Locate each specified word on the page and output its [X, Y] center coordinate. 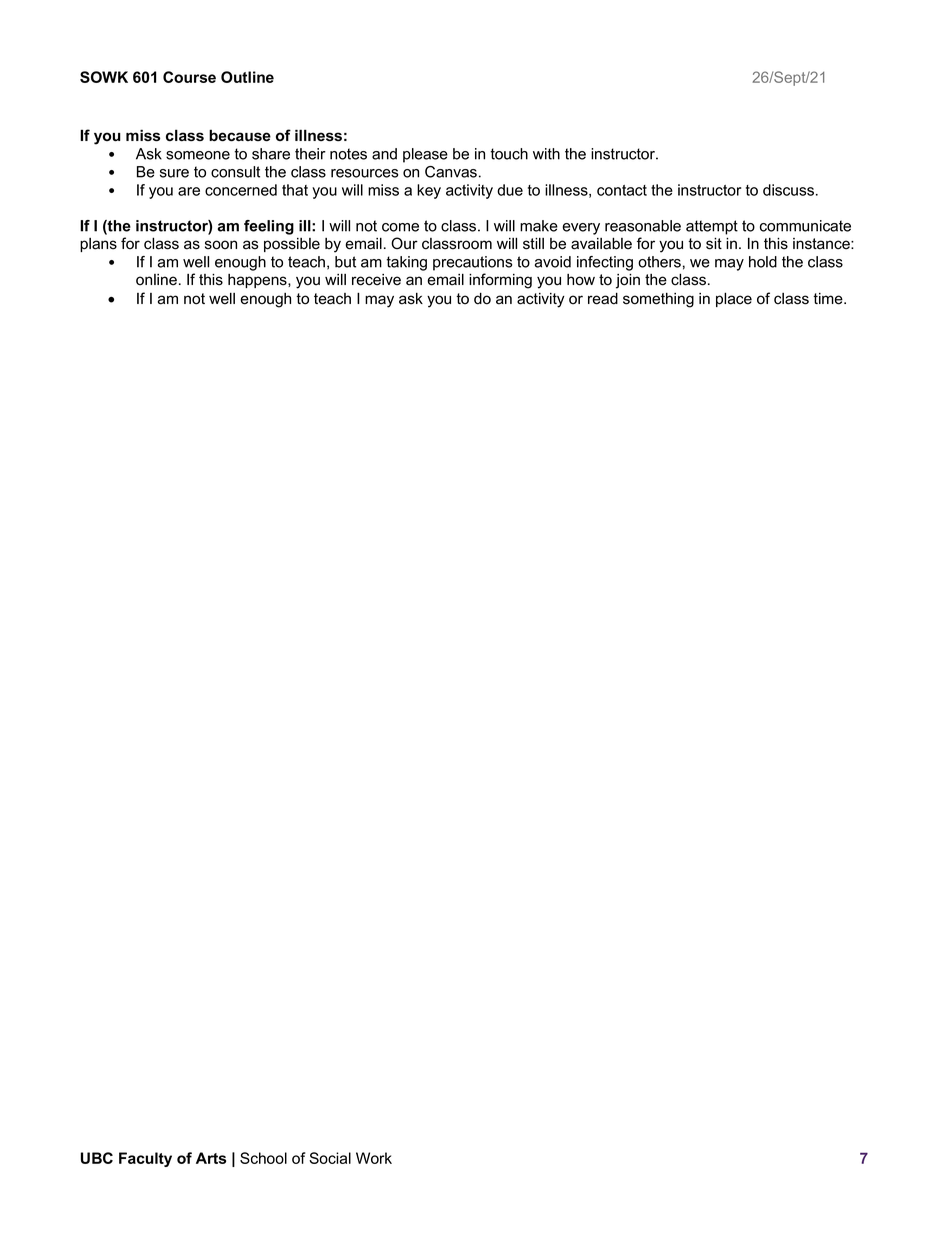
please [425, 155]
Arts [211, 1158]
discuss [790, 190]
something [658, 300]
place [734, 299]
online [156, 280]
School [263, 1158]
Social [330, 1158]
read [603, 298]
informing [500, 281]
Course [189, 77]
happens [258, 281]
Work [374, 1158]
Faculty [145, 1159]
